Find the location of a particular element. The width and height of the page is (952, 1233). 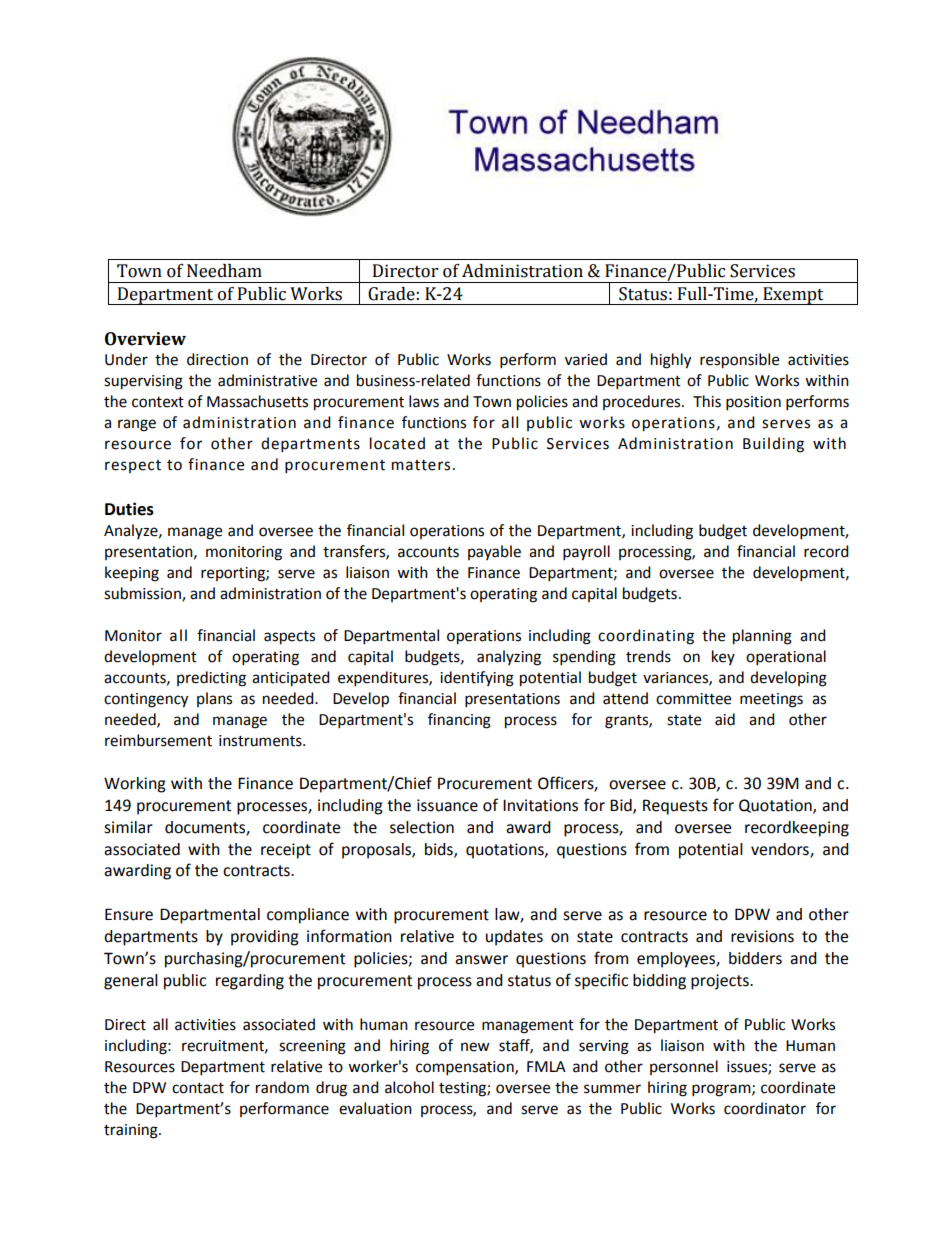

committee is located at coordinates (693, 699).
